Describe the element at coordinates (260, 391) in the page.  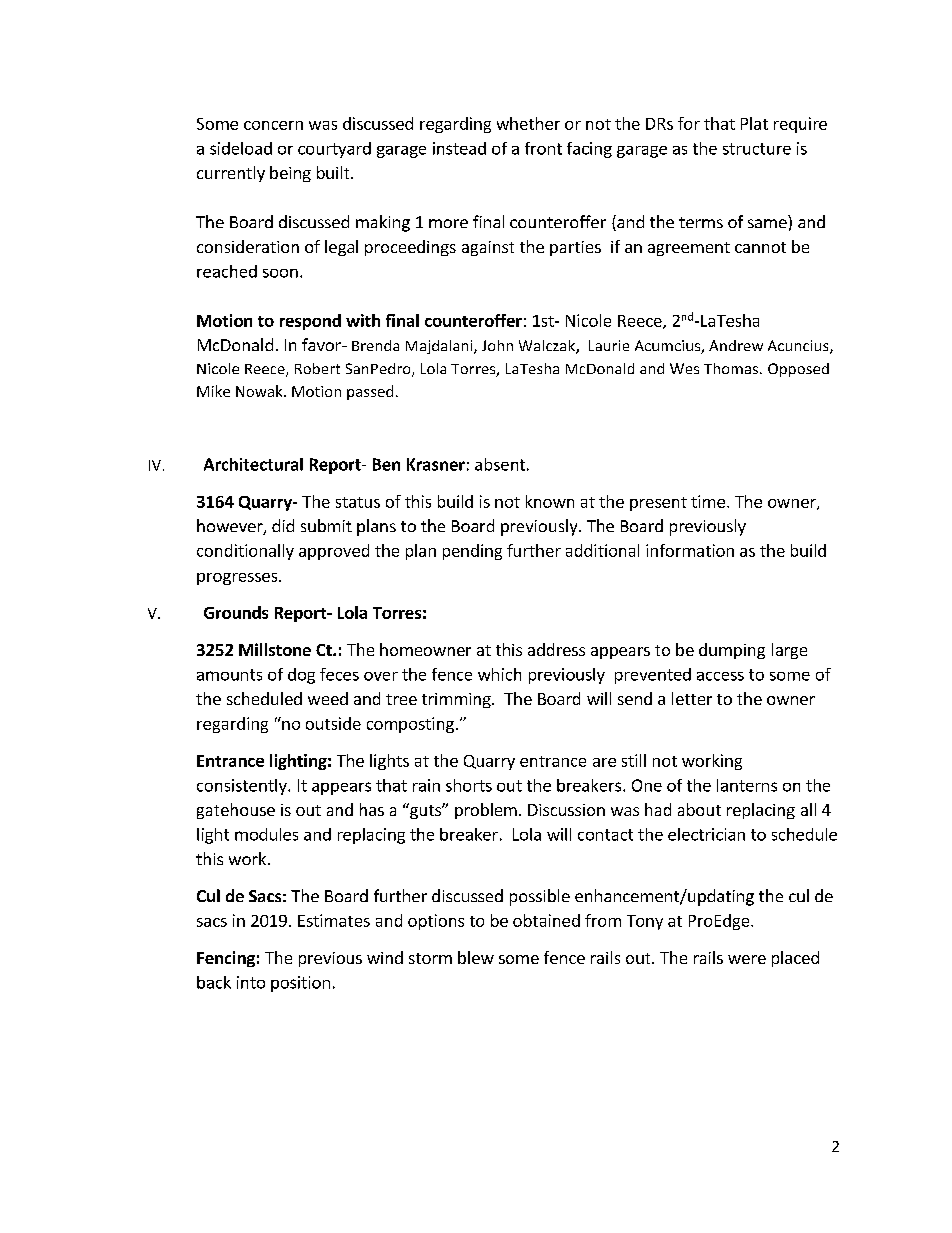
I see `Nowak` at that location.
